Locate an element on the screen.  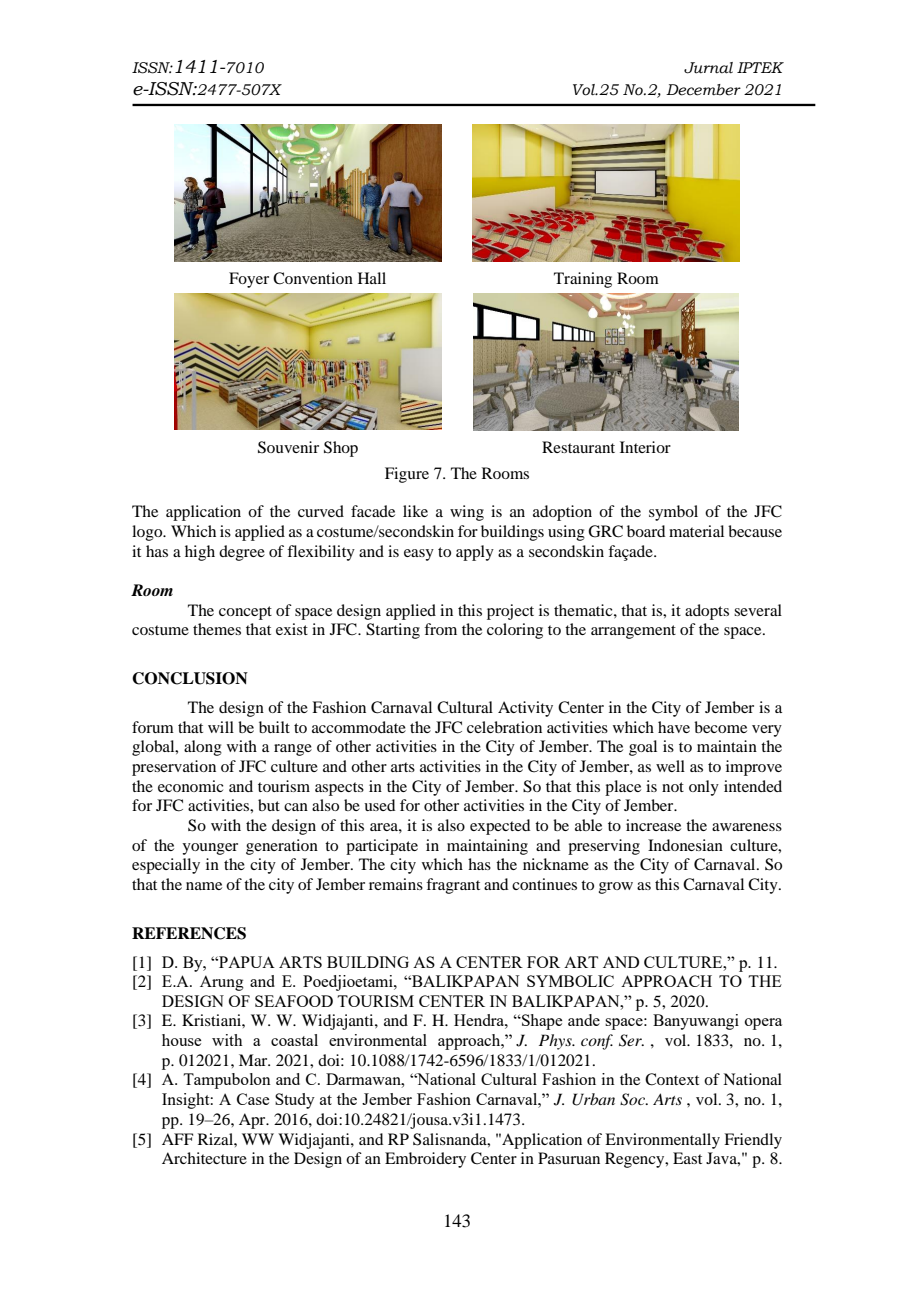
December is located at coordinates (703, 90).
